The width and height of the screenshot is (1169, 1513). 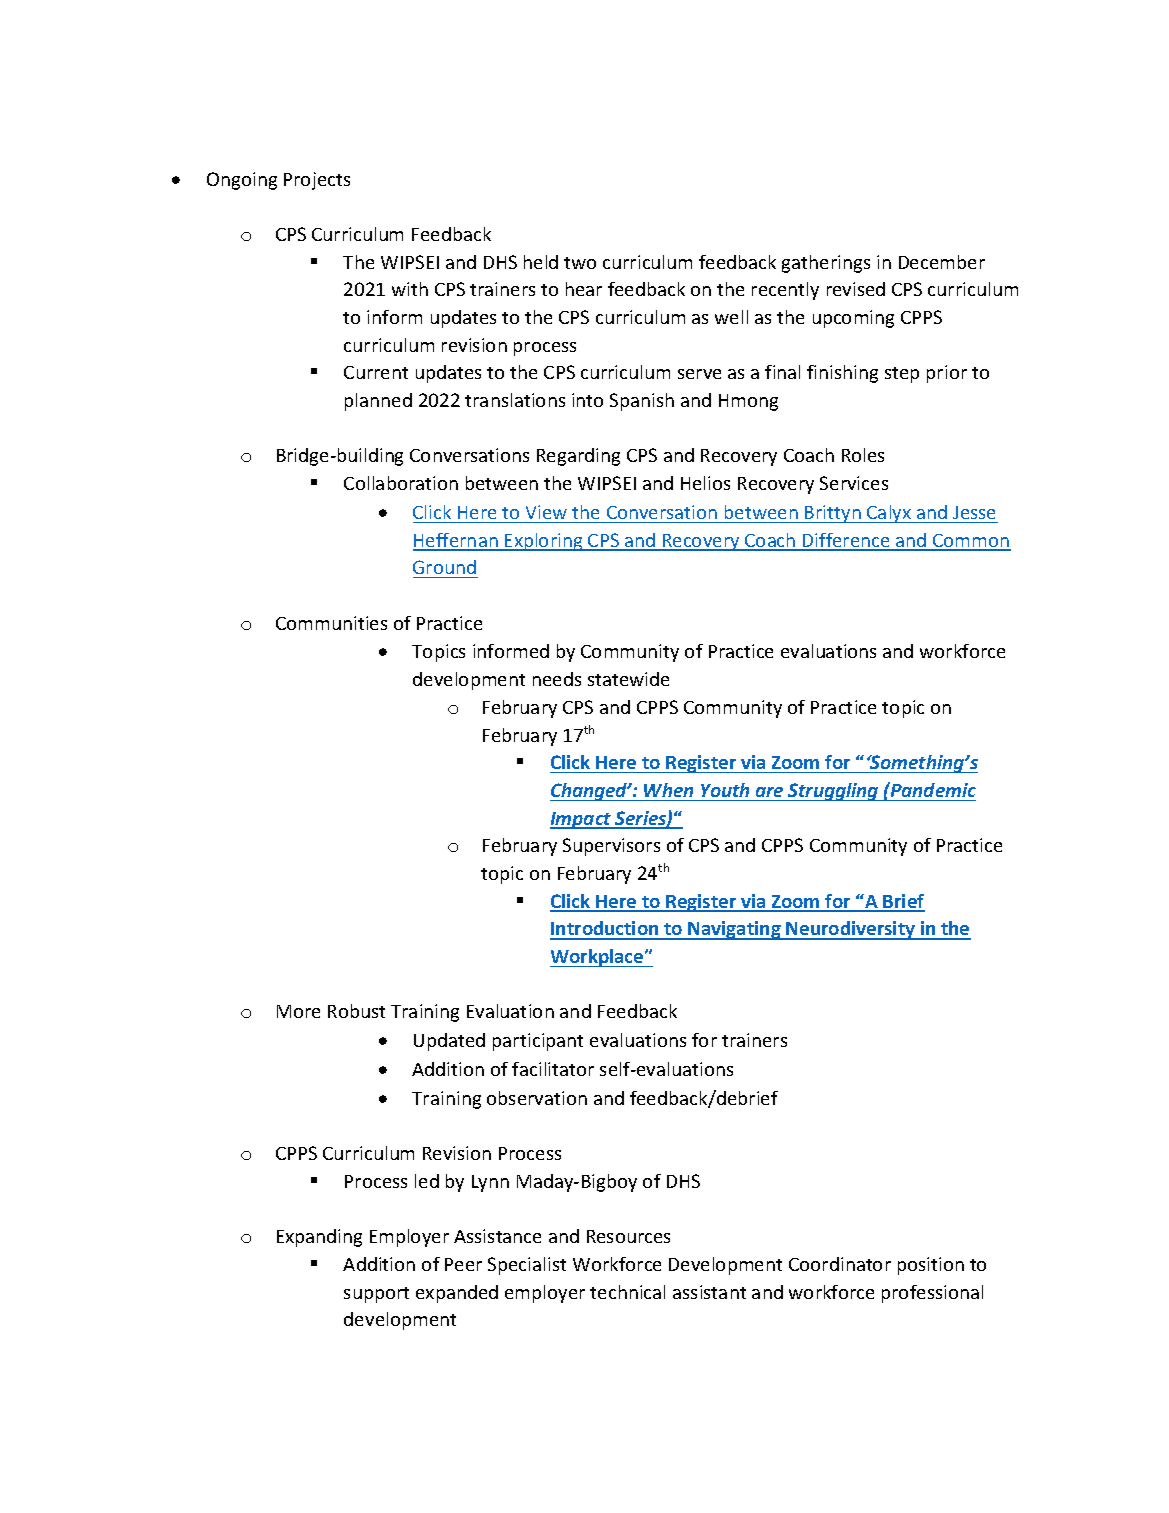 What do you see at coordinates (553, 1069) in the screenshot?
I see `facilitator` at bounding box center [553, 1069].
